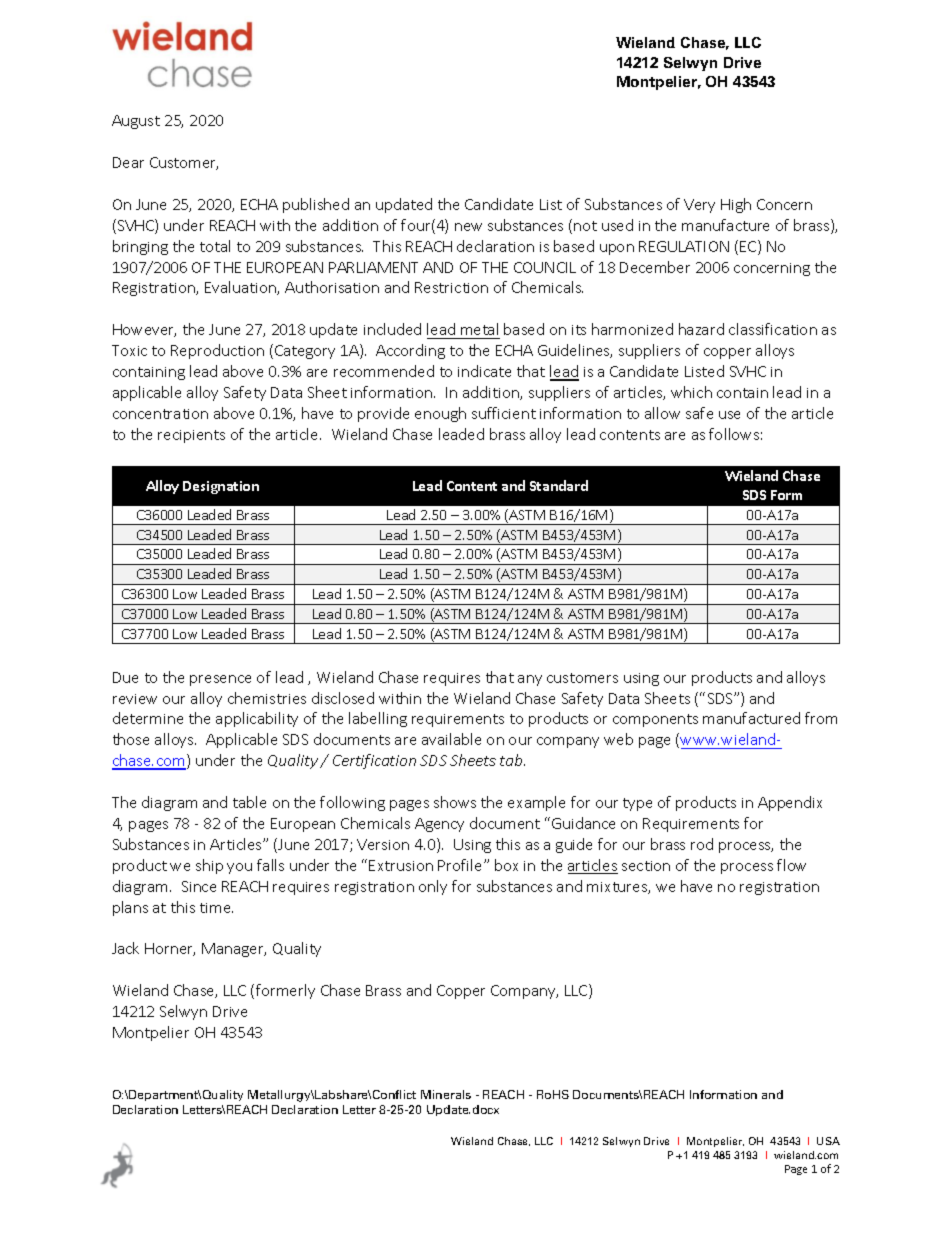  Describe the element at coordinates (128, 162) in the document. I see `Dear` at that location.
